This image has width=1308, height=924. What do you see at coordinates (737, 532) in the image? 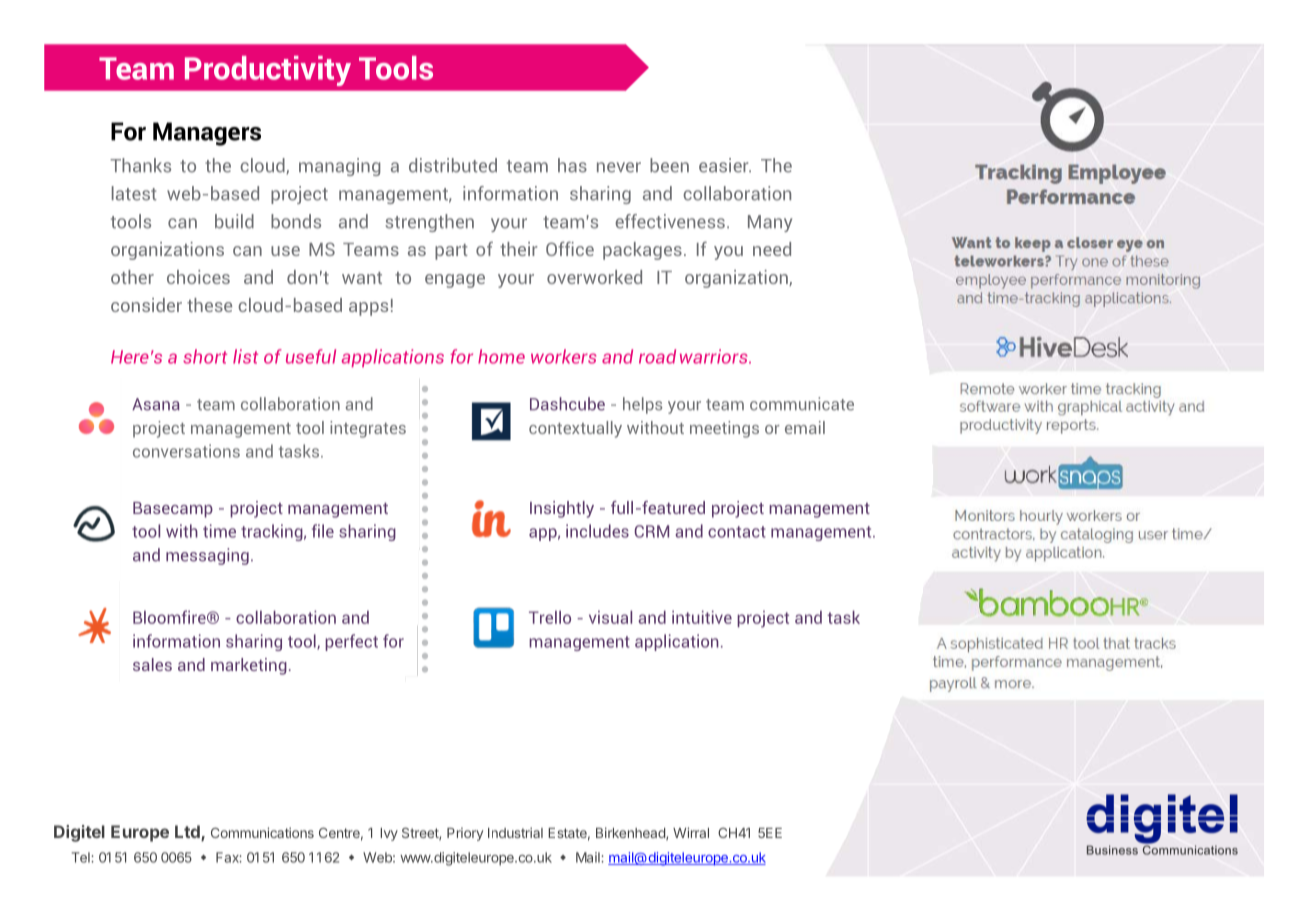
I see `contact` at bounding box center [737, 532].
